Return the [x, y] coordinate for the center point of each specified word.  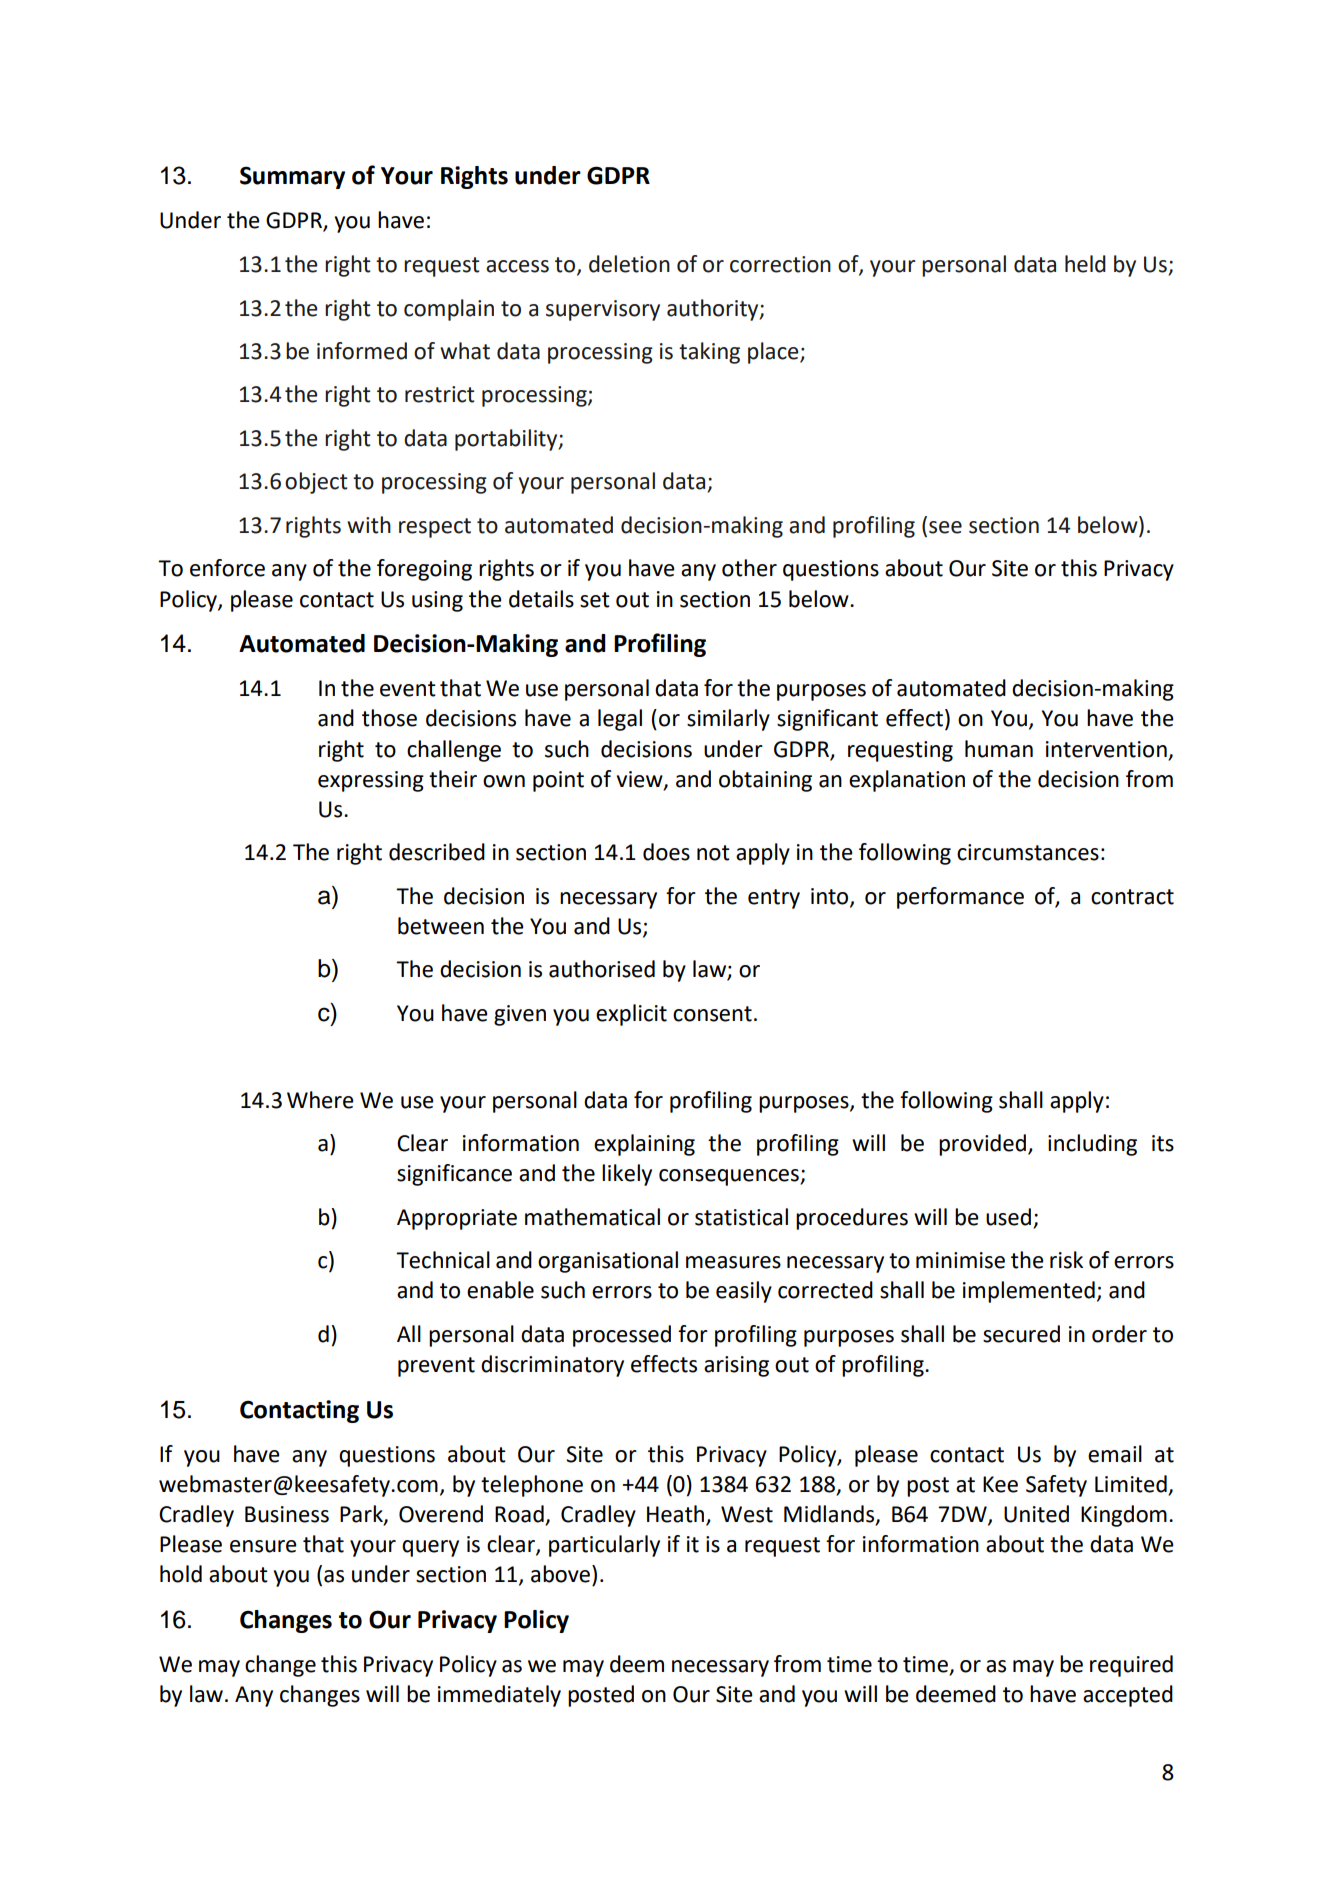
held [1085, 264]
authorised [602, 969]
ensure [263, 1546]
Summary [292, 177]
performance [960, 898]
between [441, 926]
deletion [629, 264]
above [560, 1574]
